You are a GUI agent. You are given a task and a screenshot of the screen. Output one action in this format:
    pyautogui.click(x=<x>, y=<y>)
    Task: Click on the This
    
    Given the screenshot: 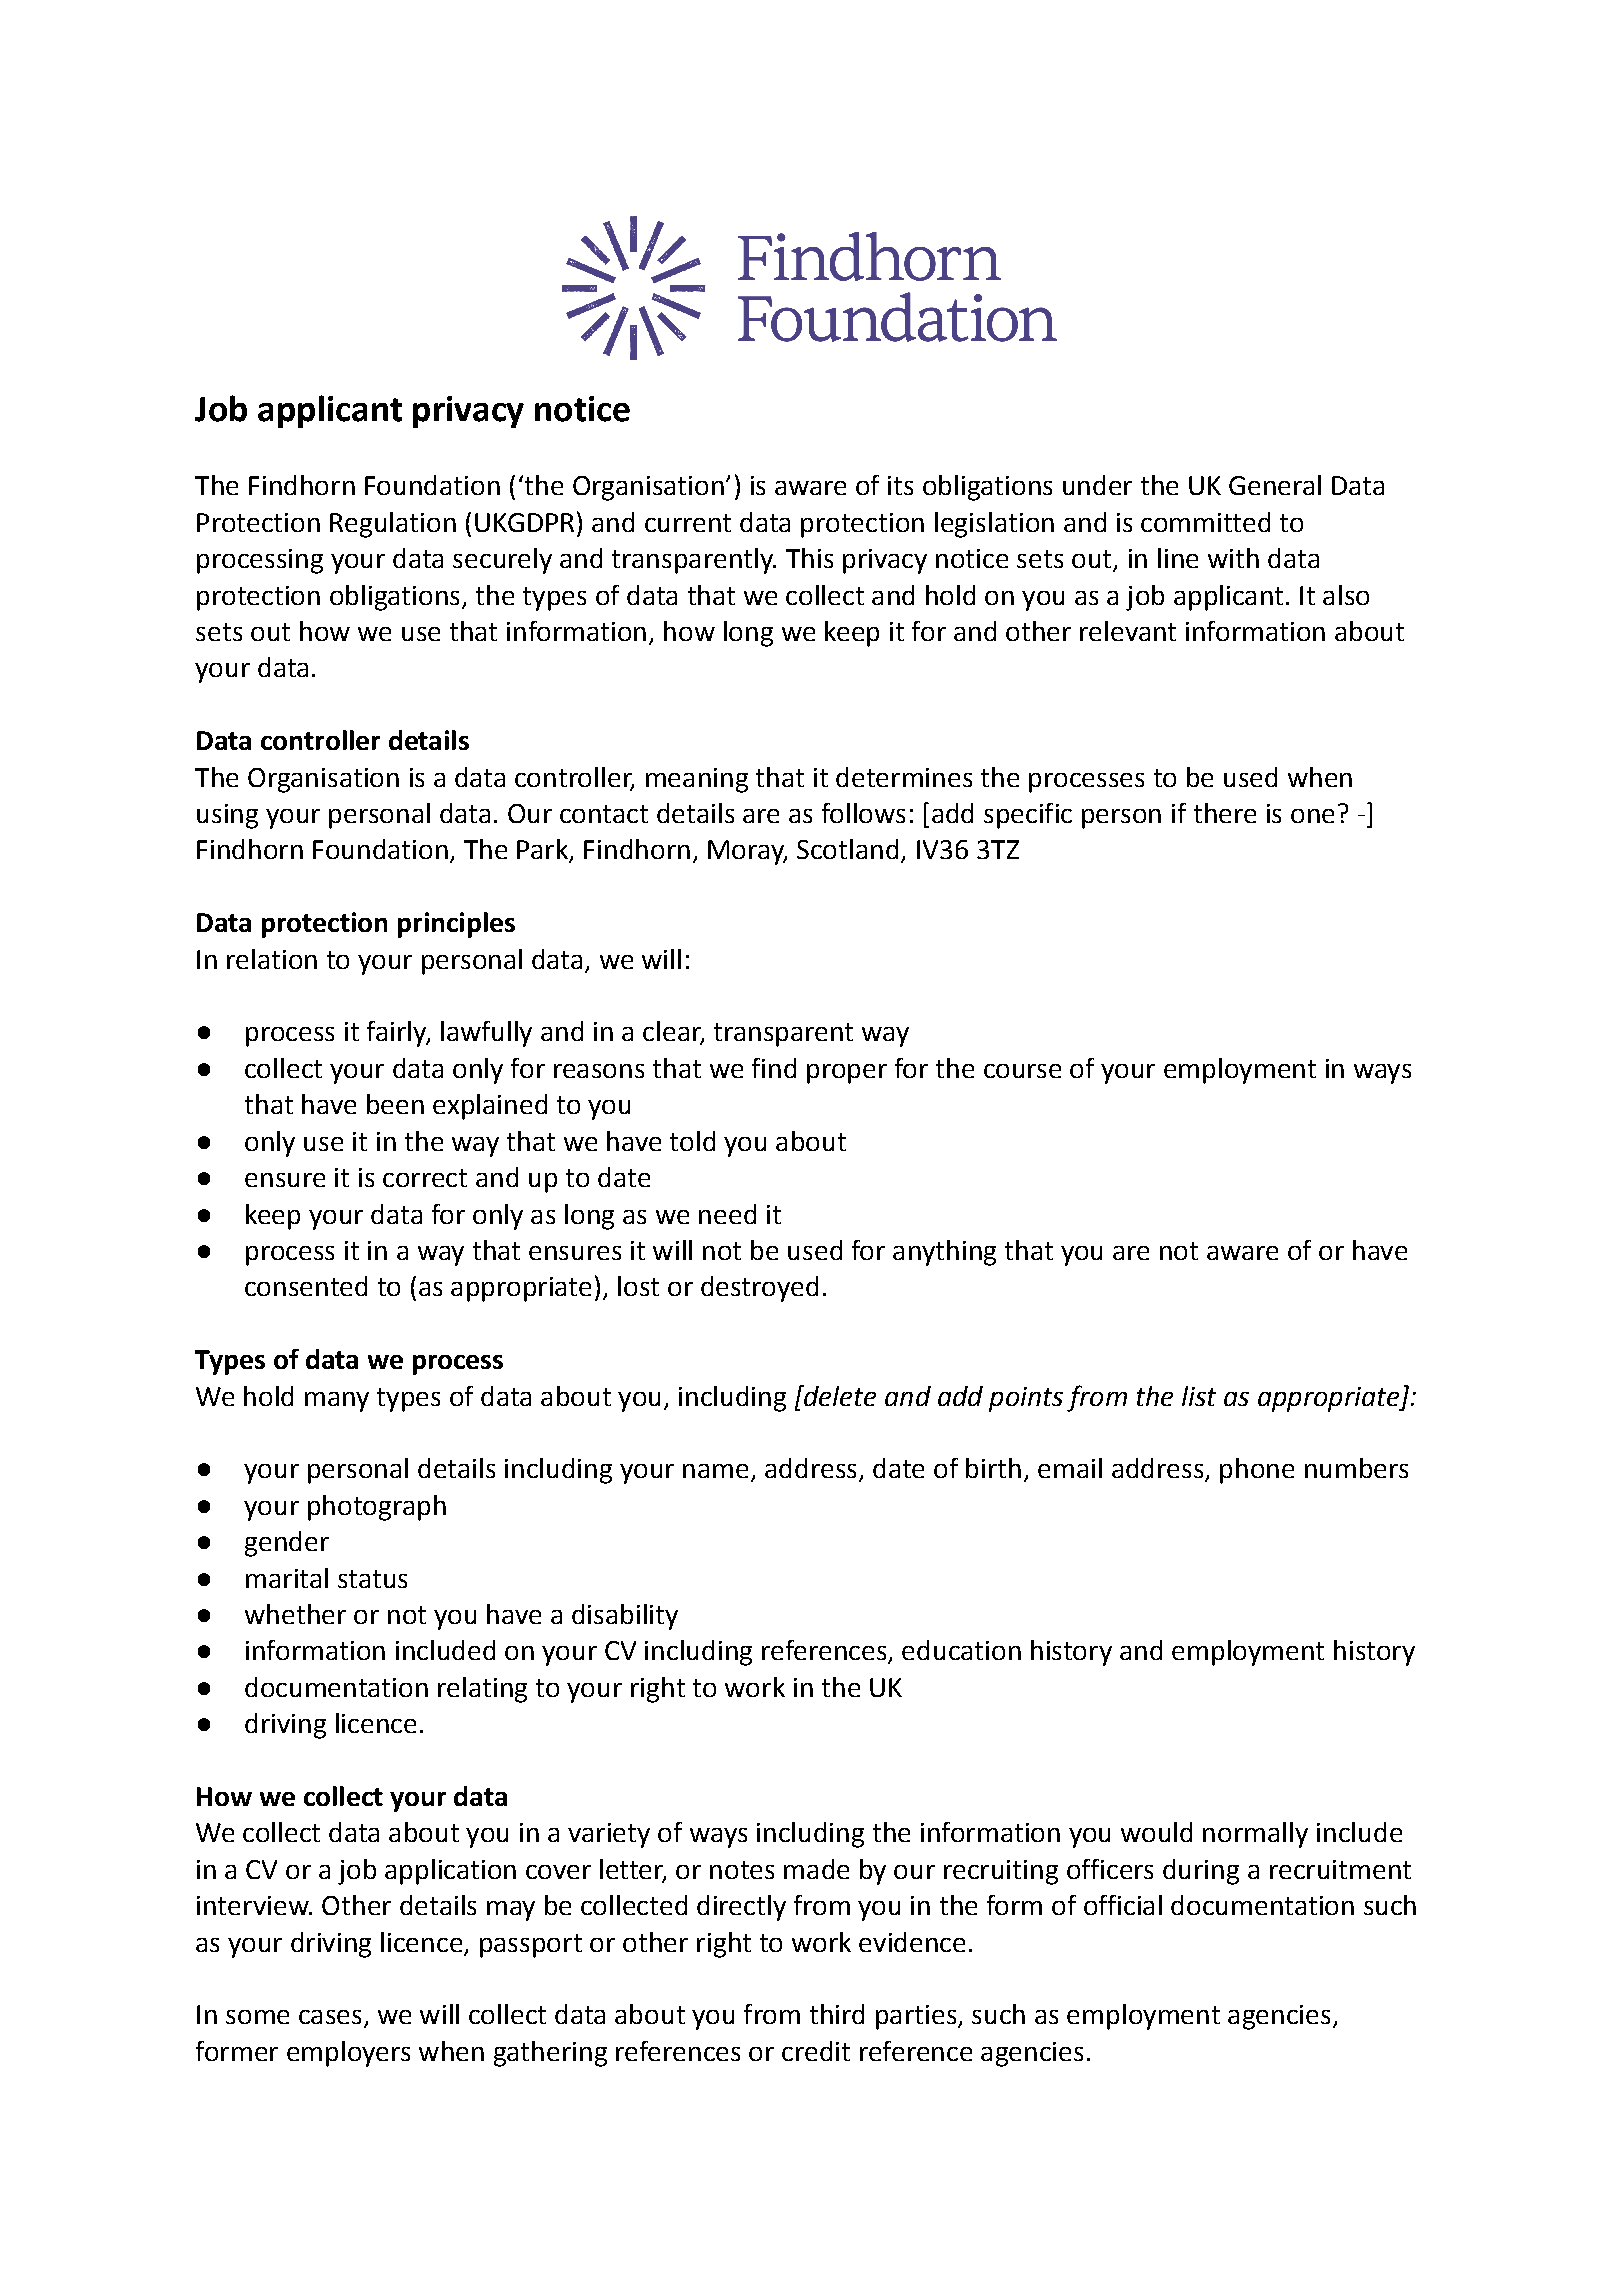 What is the action you would take?
    pyautogui.click(x=809, y=558)
